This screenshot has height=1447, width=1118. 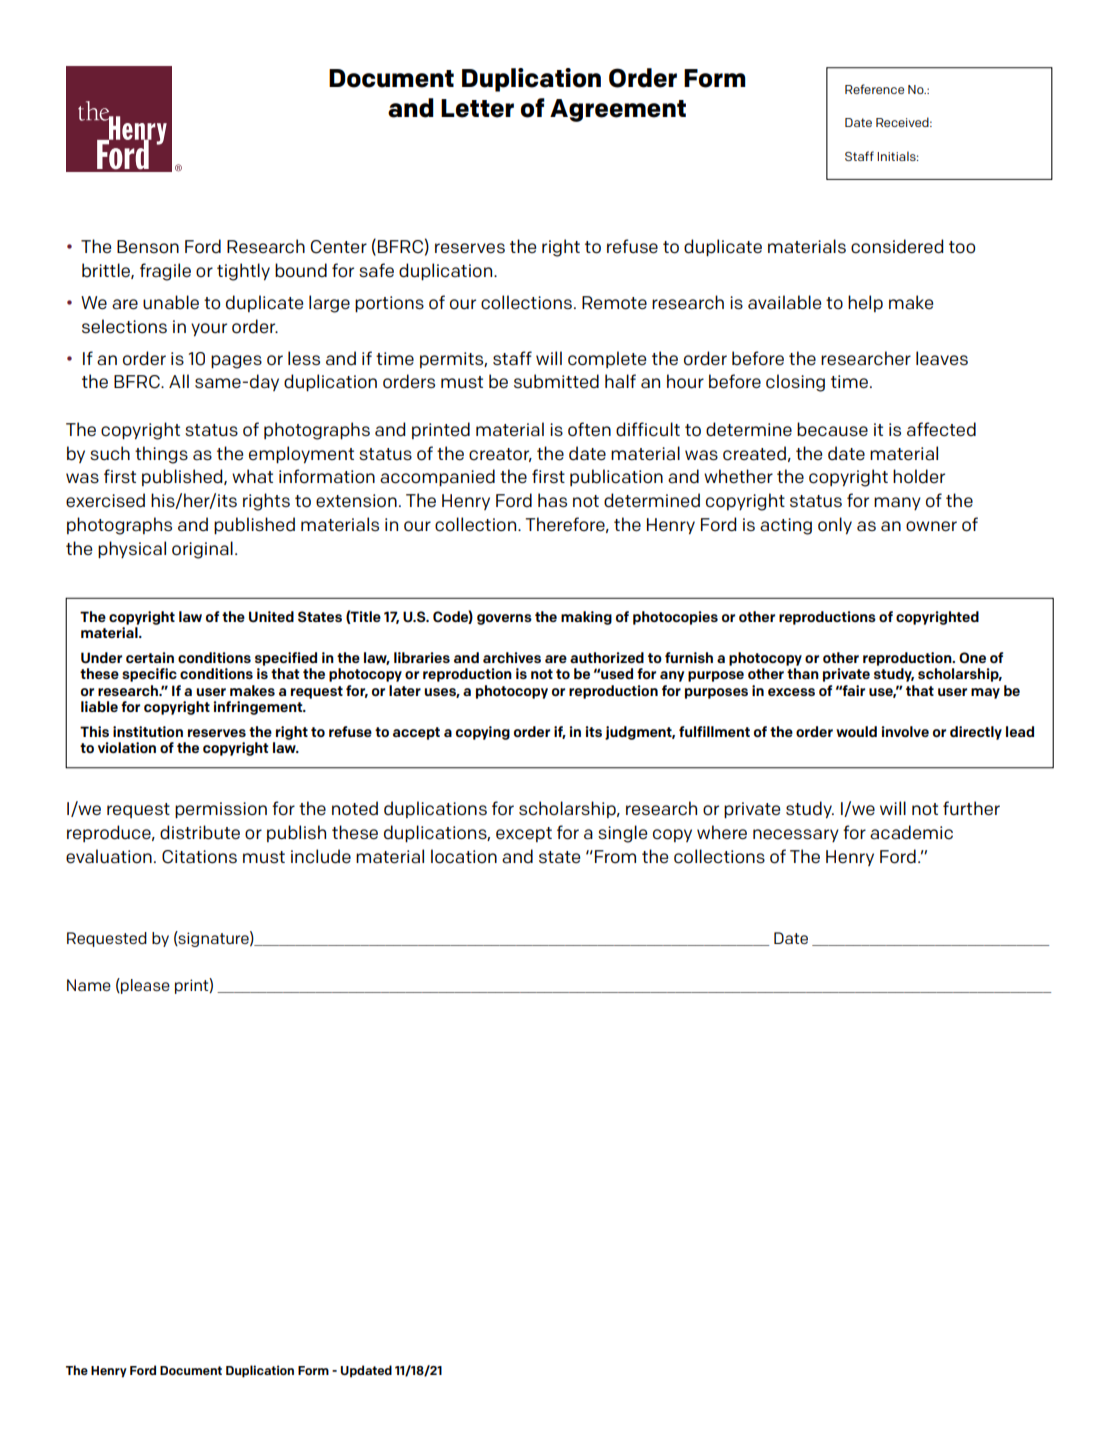 I want to click on owner, so click(x=931, y=526).
